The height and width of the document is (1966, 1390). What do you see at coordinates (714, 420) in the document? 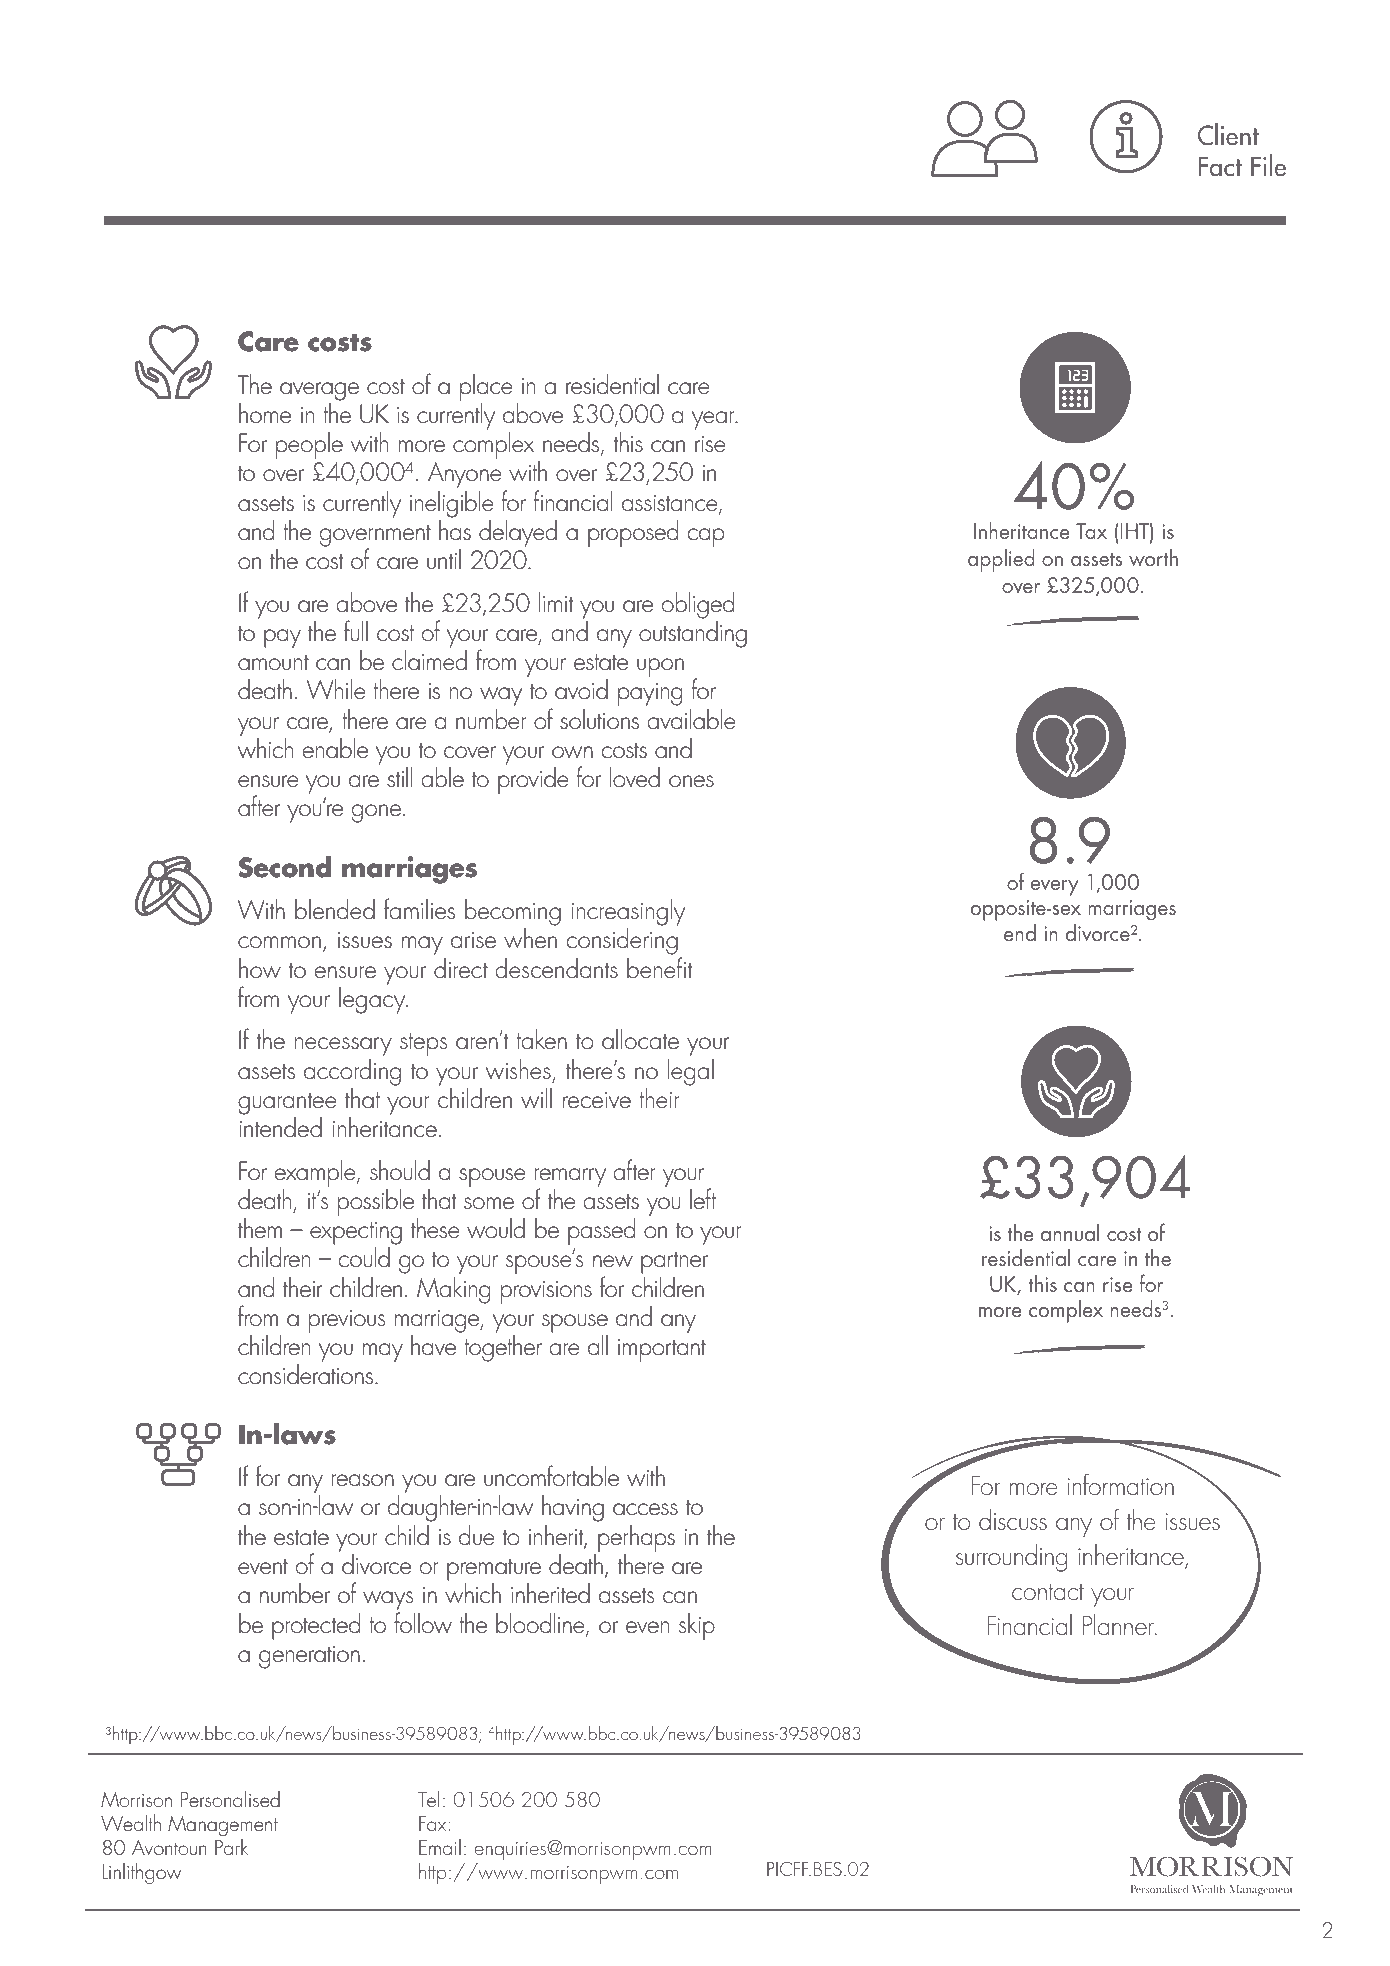
I see `year` at bounding box center [714, 420].
